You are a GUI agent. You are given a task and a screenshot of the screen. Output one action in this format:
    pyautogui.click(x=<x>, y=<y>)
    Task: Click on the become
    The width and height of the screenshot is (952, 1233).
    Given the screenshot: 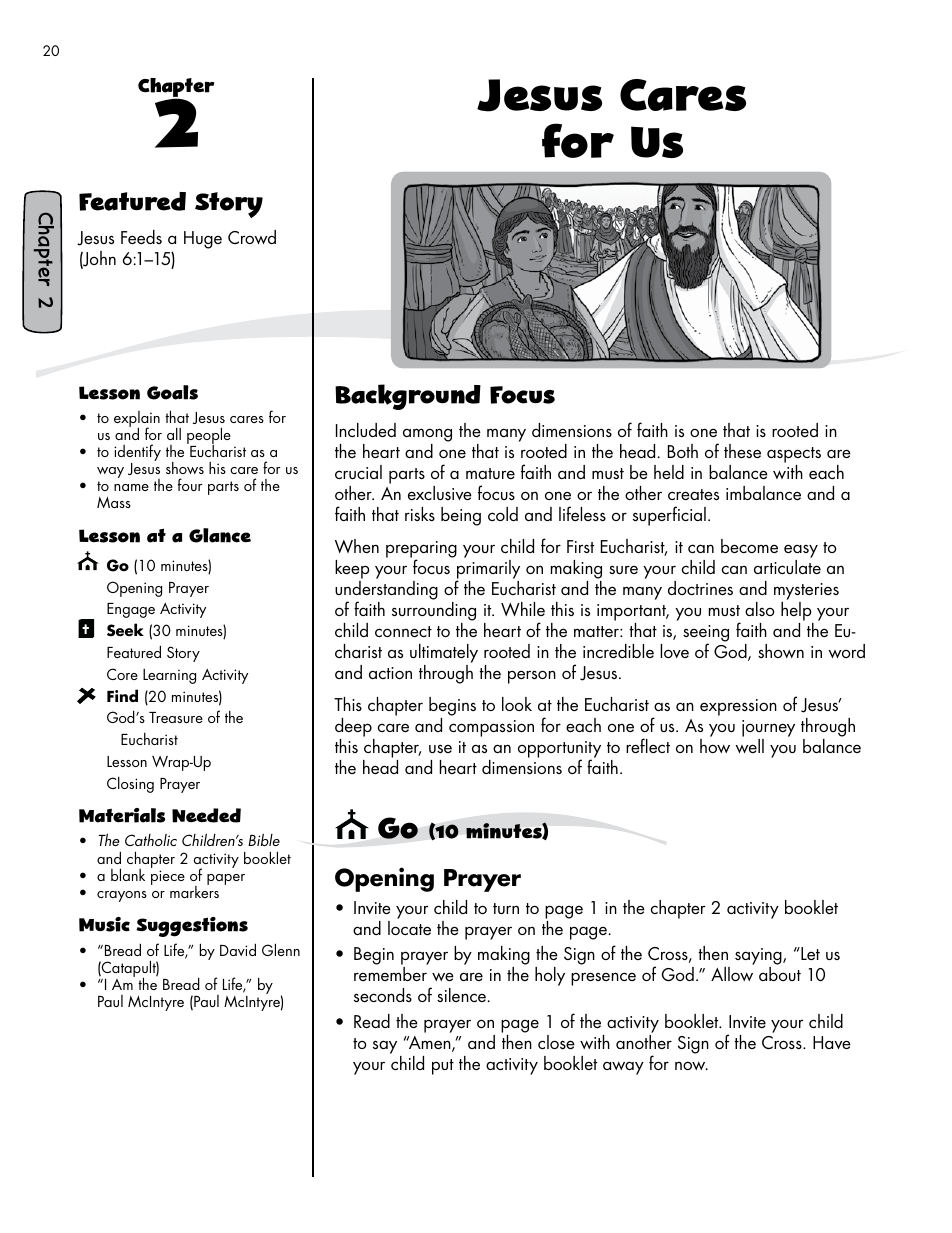 What is the action you would take?
    pyautogui.click(x=749, y=546)
